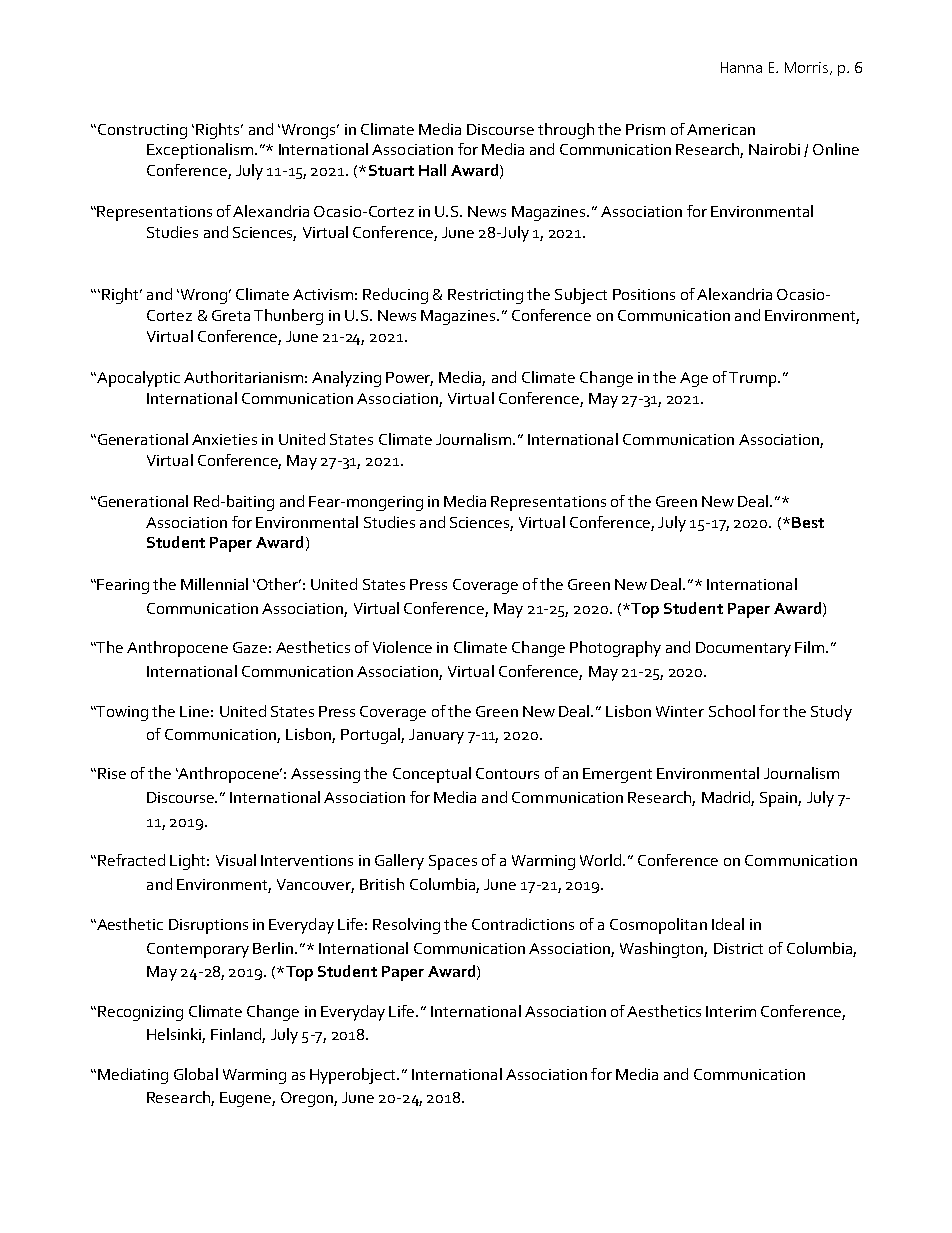  Describe the element at coordinates (142, 131) in the screenshot. I see `Constructing` at that location.
